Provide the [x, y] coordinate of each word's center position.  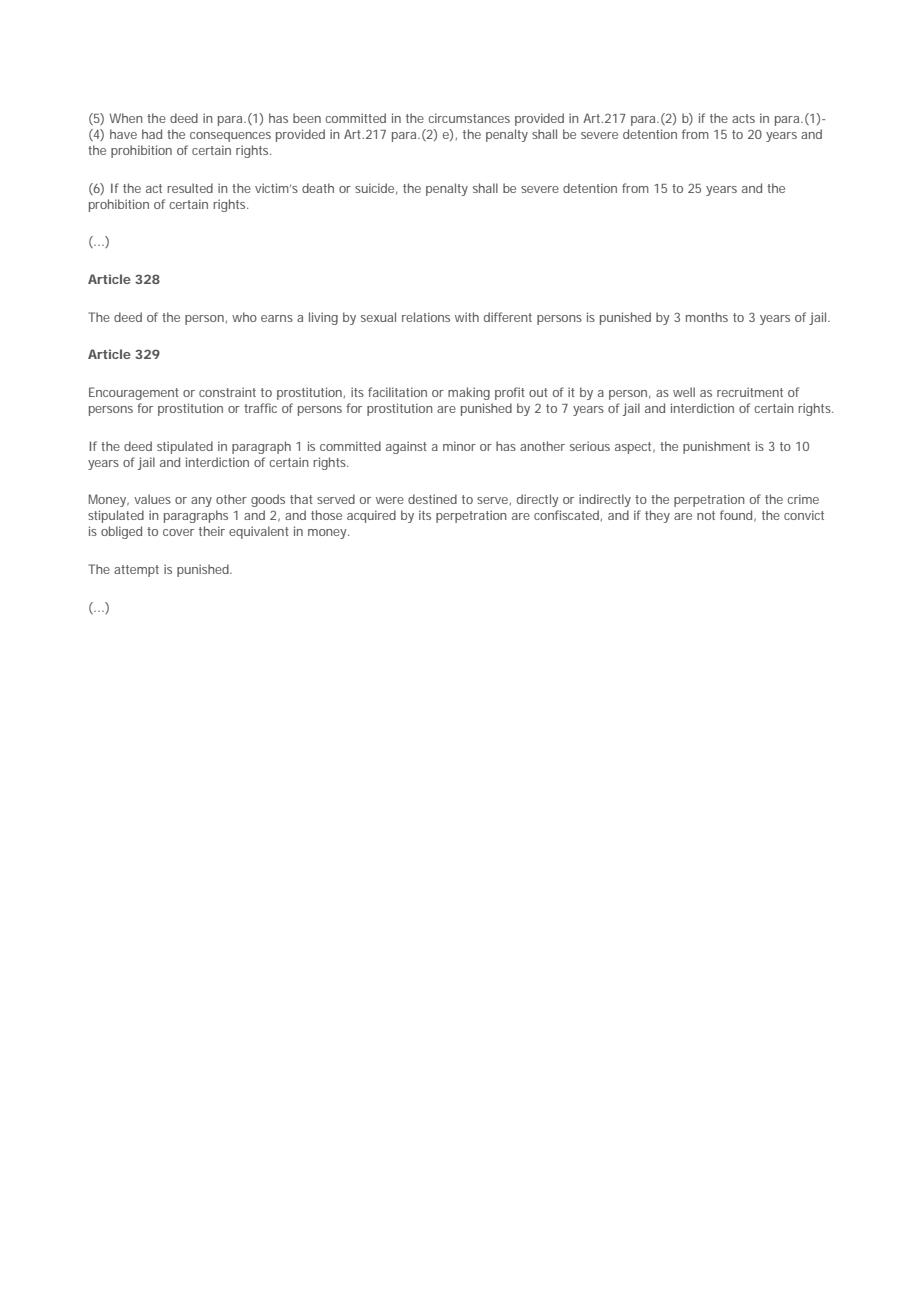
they [657, 516]
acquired [371, 516]
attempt [136, 571]
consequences [230, 137]
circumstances [469, 118]
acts [743, 118]
